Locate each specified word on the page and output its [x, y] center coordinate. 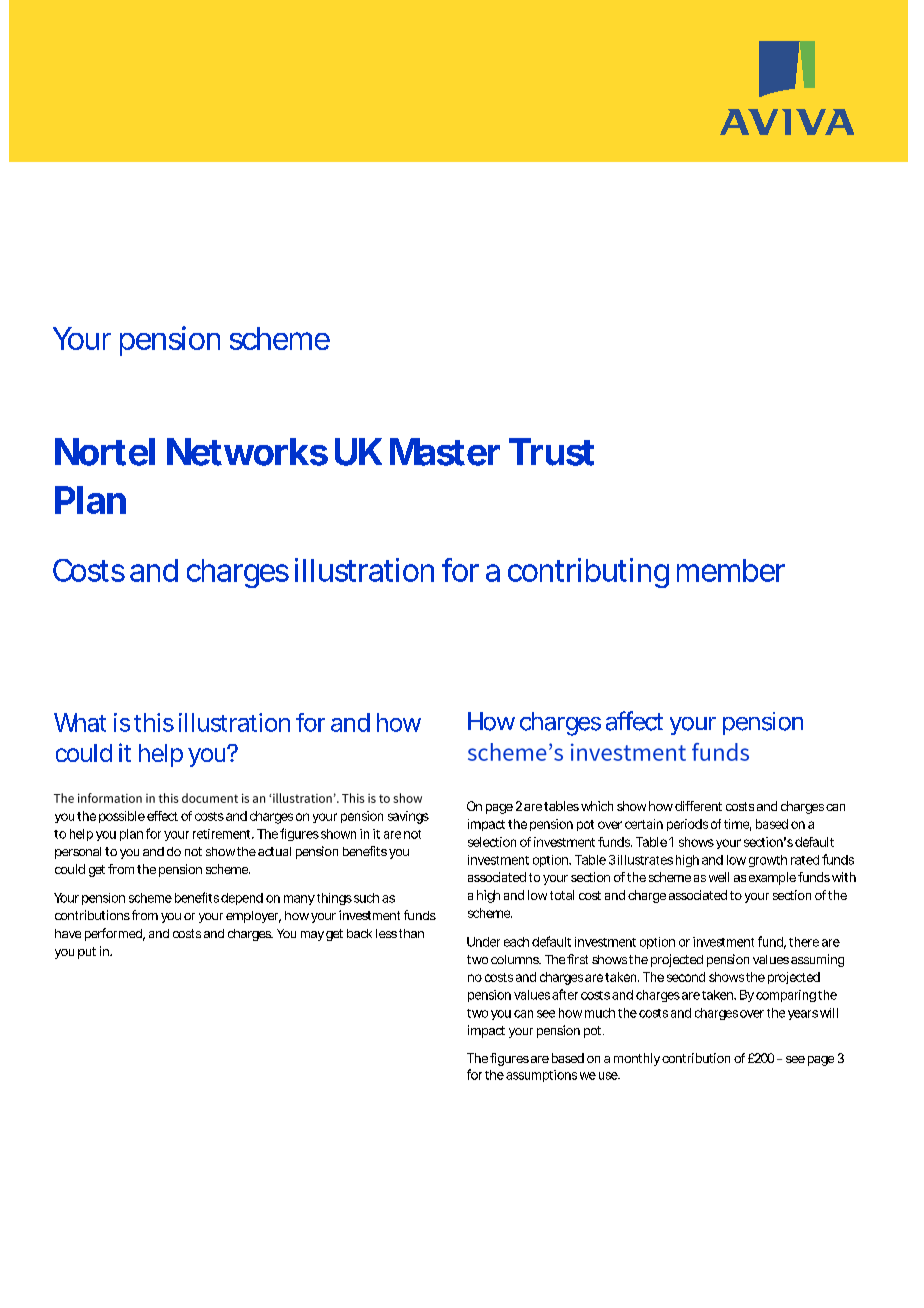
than [411, 933]
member [731, 570]
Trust [551, 452]
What [80, 722]
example [772, 878]
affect [634, 721]
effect [162, 816]
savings [408, 817]
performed [113, 934]
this [154, 722]
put [87, 953]
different [698, 806]
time [736, 824]
